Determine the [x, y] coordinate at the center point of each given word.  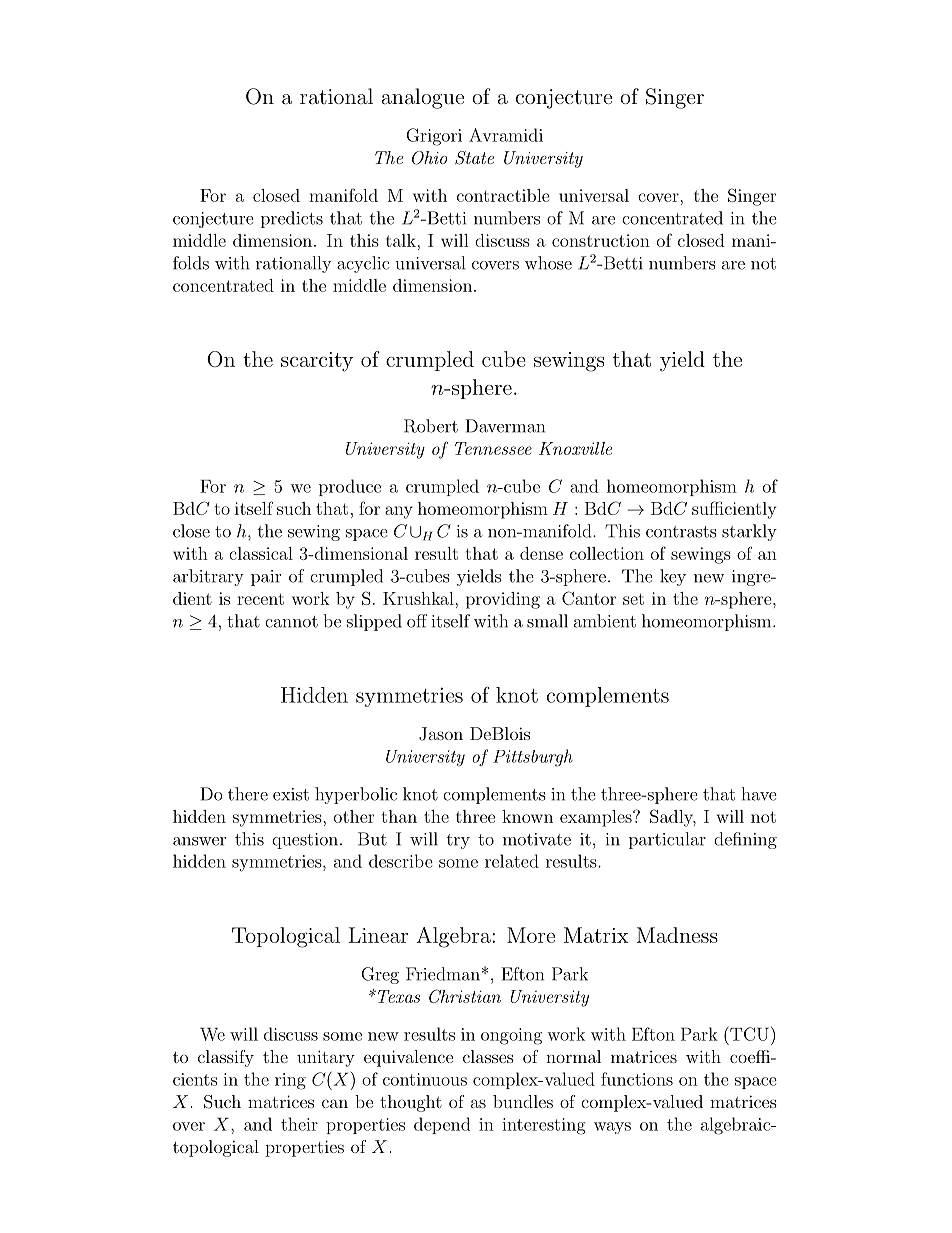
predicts [292, 219]
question [305, 841]
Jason [441, 734]
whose [548, 263]
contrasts [681, 532]
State [474, 158]
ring [290, 1081]
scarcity [317, 362]
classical [261, 553]
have [759, 794]
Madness [677, 935]
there [248, 794]
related [512, 861]
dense [541, 553]
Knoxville [575, 448]
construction [601, 240]
